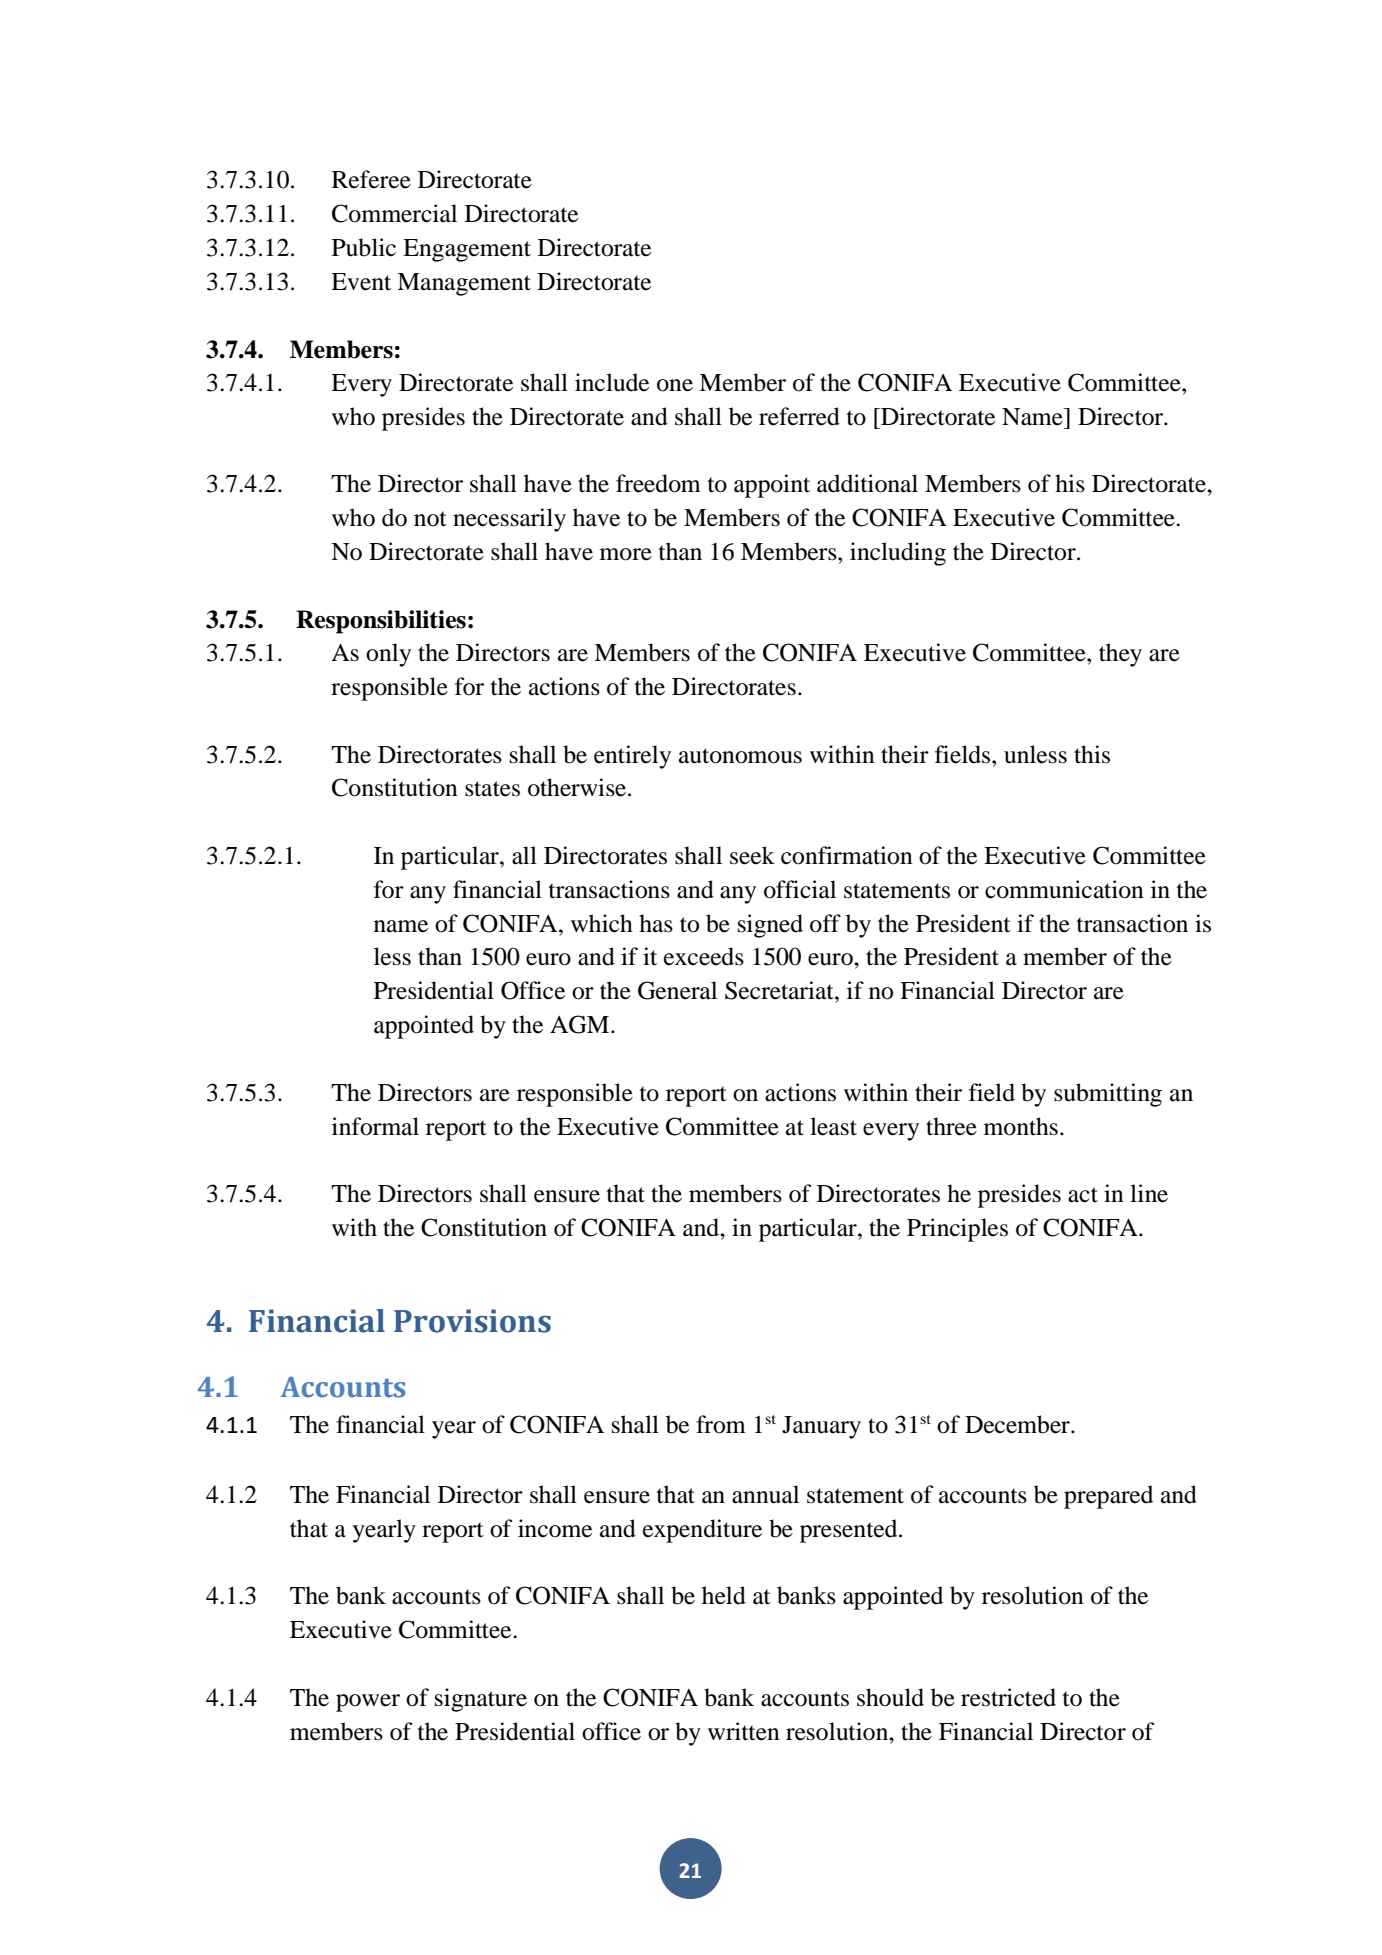  Describe the element at coordinates (1064, 889) in the screenshot. I see `communication` at that location.
